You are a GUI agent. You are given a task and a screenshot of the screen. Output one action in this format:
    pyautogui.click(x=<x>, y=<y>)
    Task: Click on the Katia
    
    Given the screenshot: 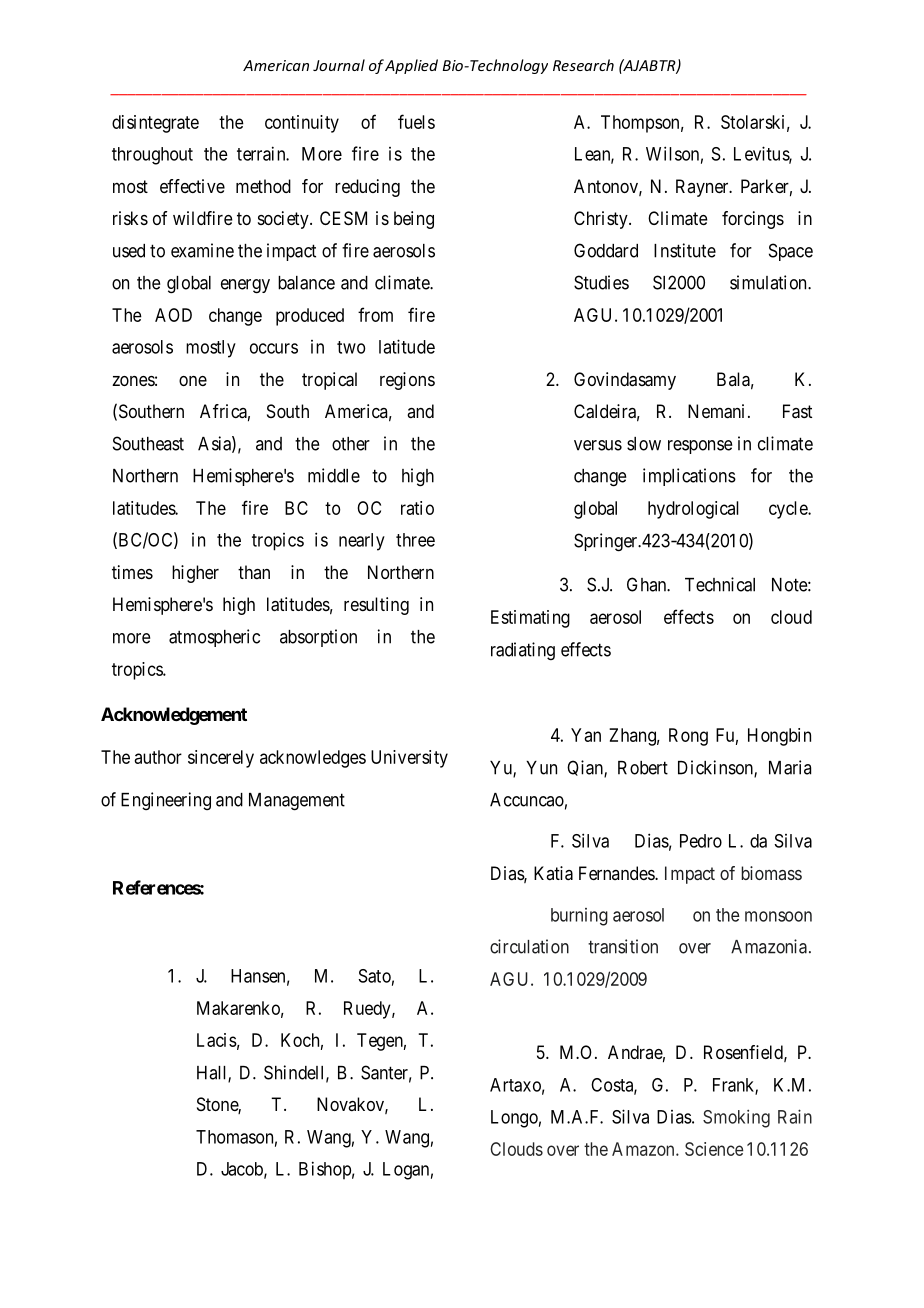 What is the action you would take?
    pyautogui.click(x=553, y=873)
